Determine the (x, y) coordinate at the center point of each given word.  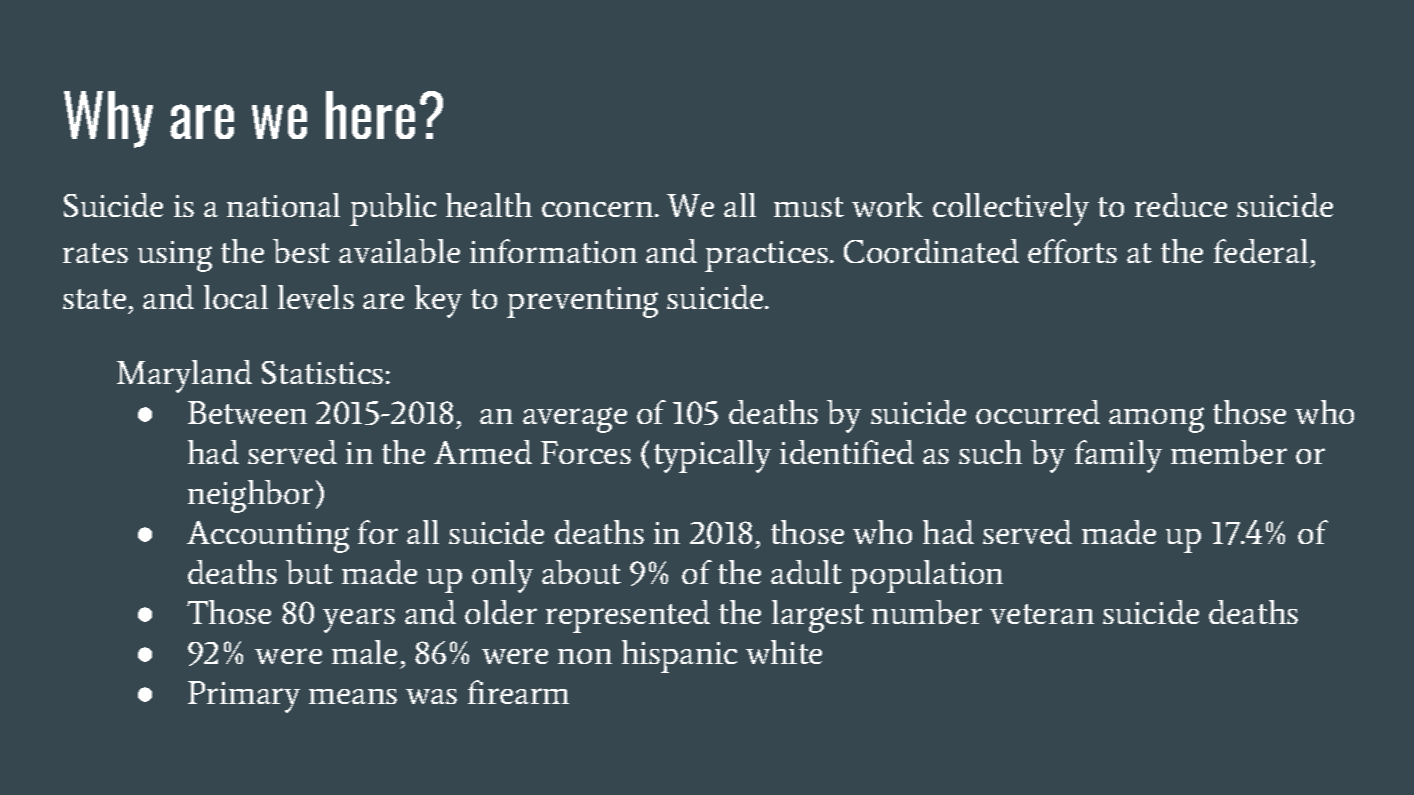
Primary (244, 697)
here (370, 115)
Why (108, 119)
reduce (1181, 205)
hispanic (679, 656)
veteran (1042, 614)
